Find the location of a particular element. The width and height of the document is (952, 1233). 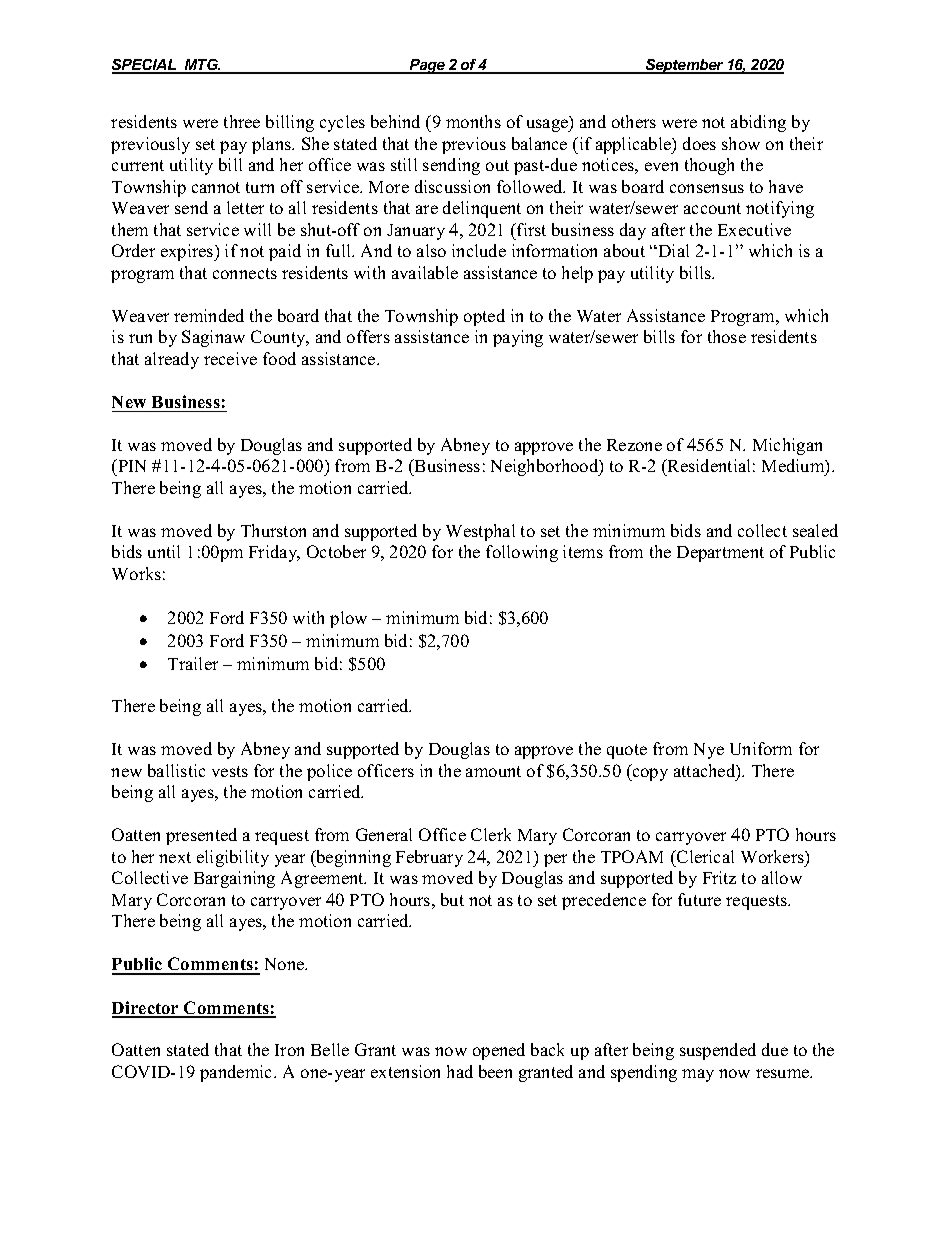

pandemic is located at coordinates (237, 1073).
